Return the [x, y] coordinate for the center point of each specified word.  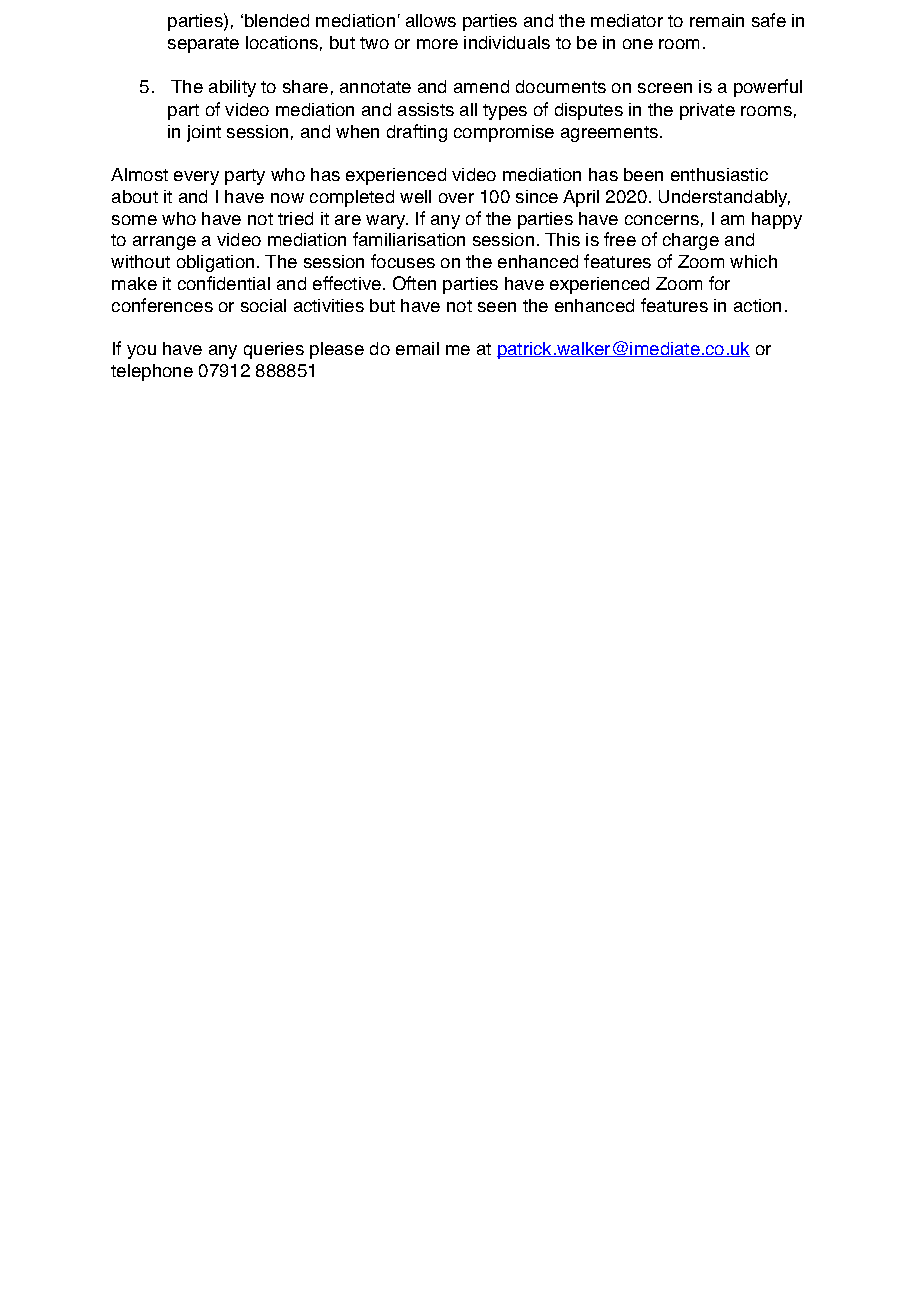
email [417, 348]
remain [717, 20]
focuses [403, 261]
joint [204, 133]
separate [203, 45]
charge [691, 241]
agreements [611, 134]
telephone [152, 372]
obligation [215, 263]
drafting [417, 133]
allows [431, 20]
